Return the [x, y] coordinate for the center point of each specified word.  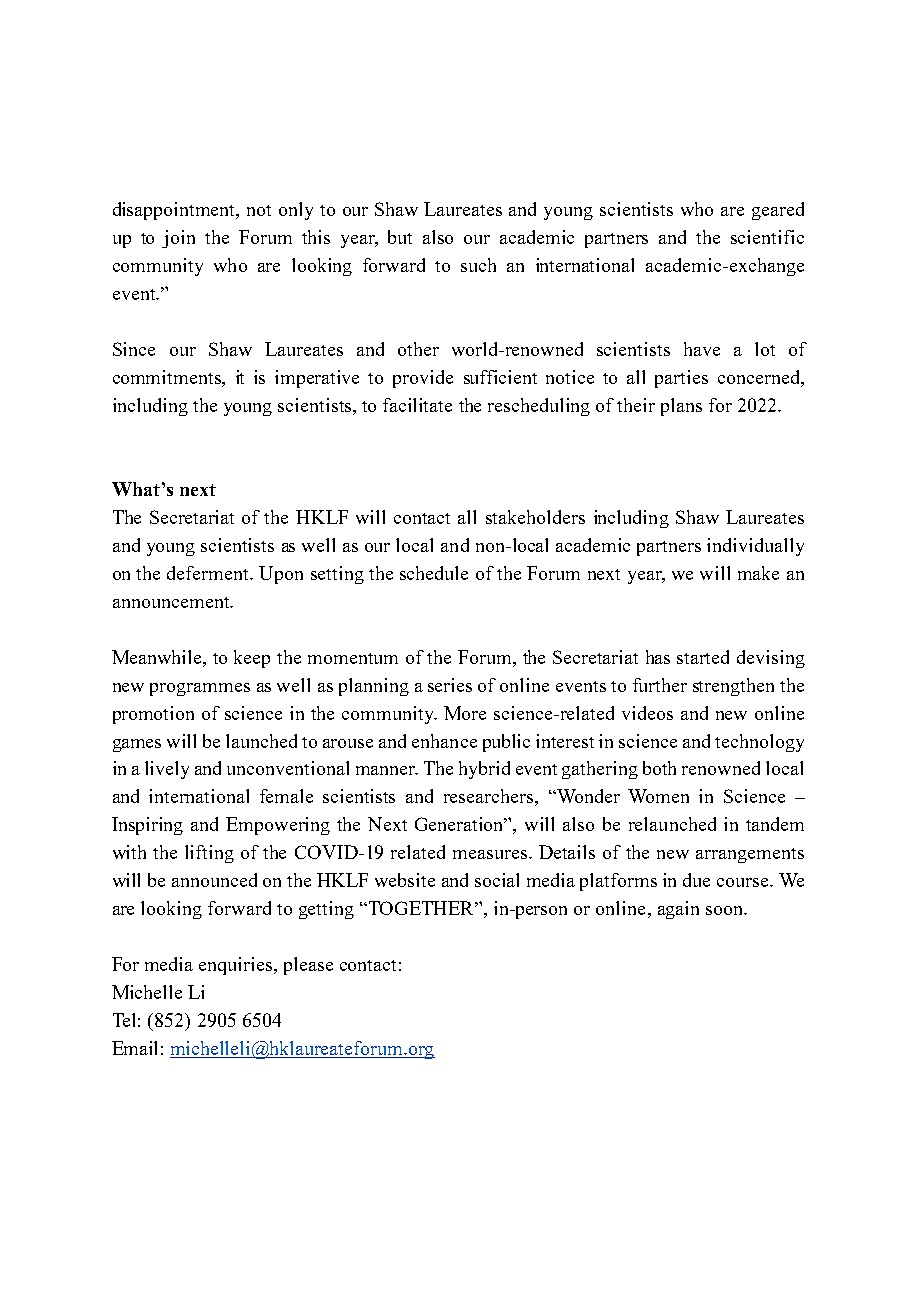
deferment [209, 573]
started [703, 657]
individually [755, 547]
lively [167, 770]
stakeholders [535, 517]
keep [252, 659]
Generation [461, 824]
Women [658, 796]
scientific [767, 237]
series [450, 685]
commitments [168, 378]
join [178, 239]
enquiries [237, 966]
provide [423, 379]
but [400, 237]
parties [681, 379]
